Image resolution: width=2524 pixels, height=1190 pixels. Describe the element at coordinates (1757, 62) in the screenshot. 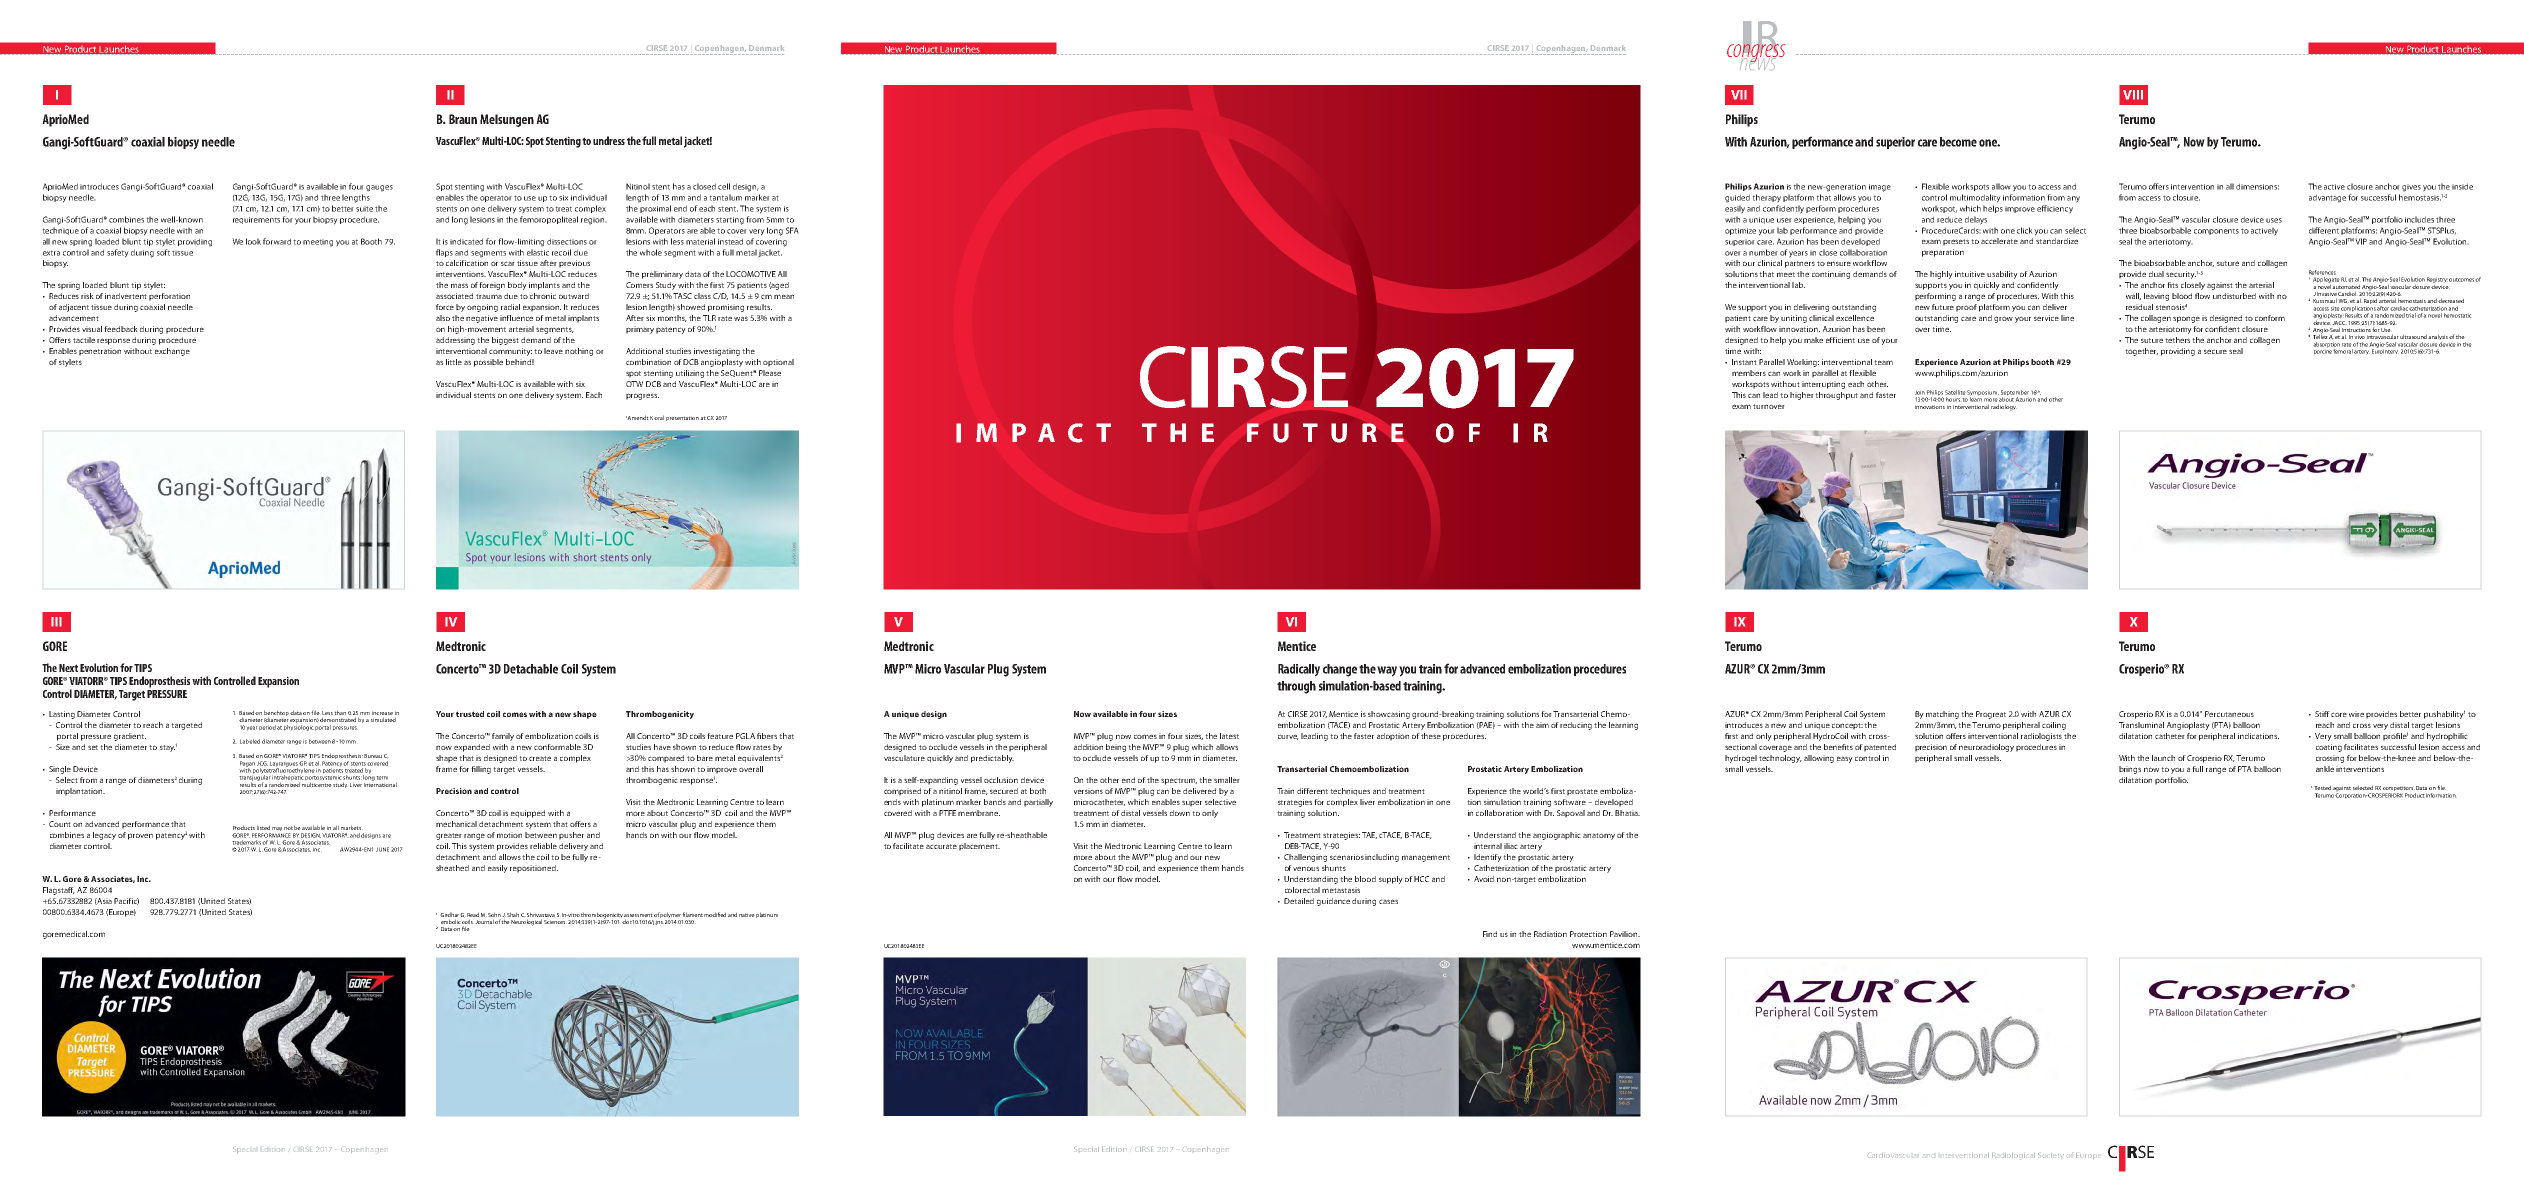

I see `news` at that location.
